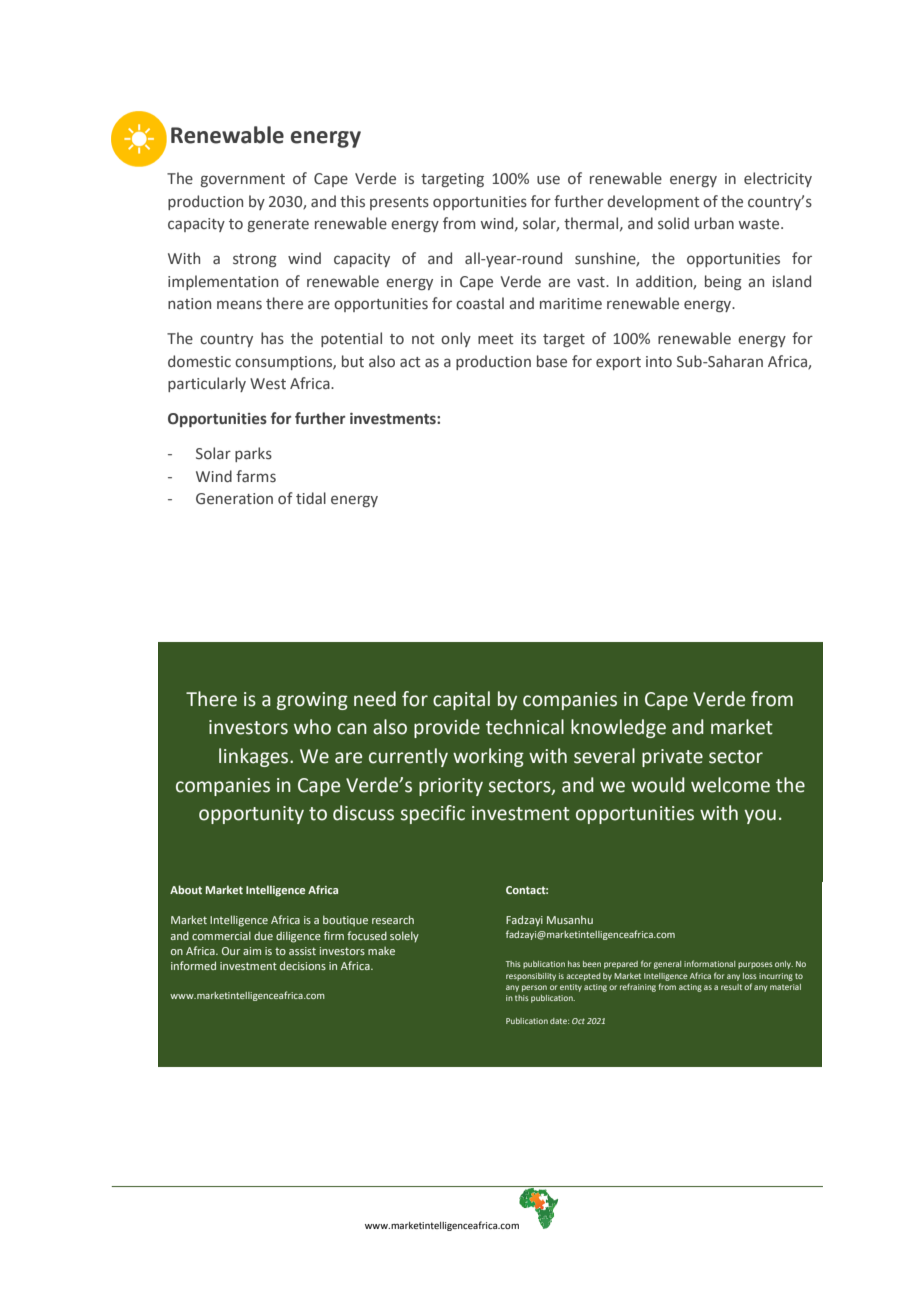 The width and height of the screenshot is (924, 1308). What do you see at coordinates (552, 361) in the screenshot?
I see `base` at bounding box center [552, 361].
